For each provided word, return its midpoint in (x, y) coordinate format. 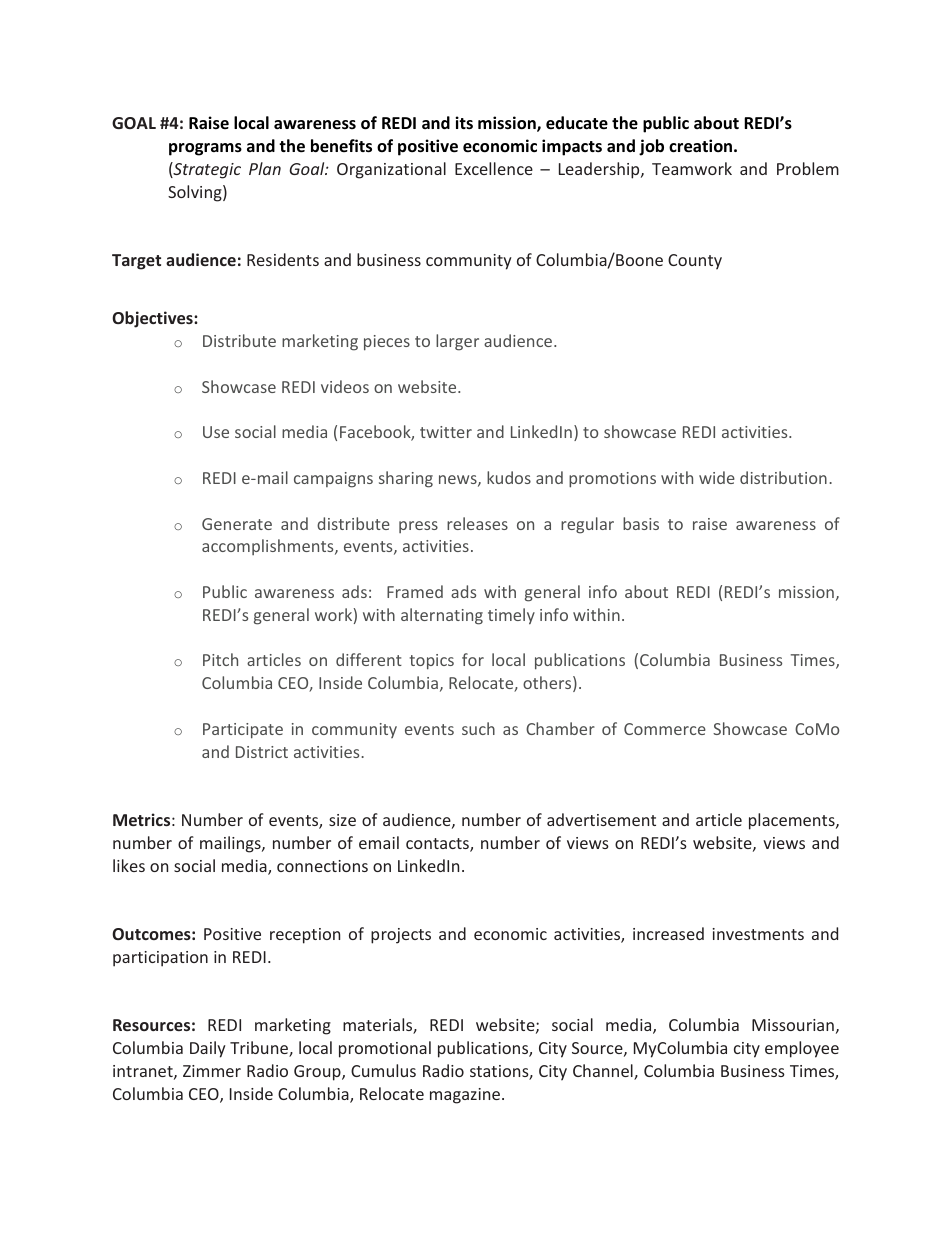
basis (641, 523)
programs (205, 149)
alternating (442, 616)
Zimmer (212, 1071)
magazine (465, 1096)
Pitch (220, 659)
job (651, 147)
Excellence (494, 168)
